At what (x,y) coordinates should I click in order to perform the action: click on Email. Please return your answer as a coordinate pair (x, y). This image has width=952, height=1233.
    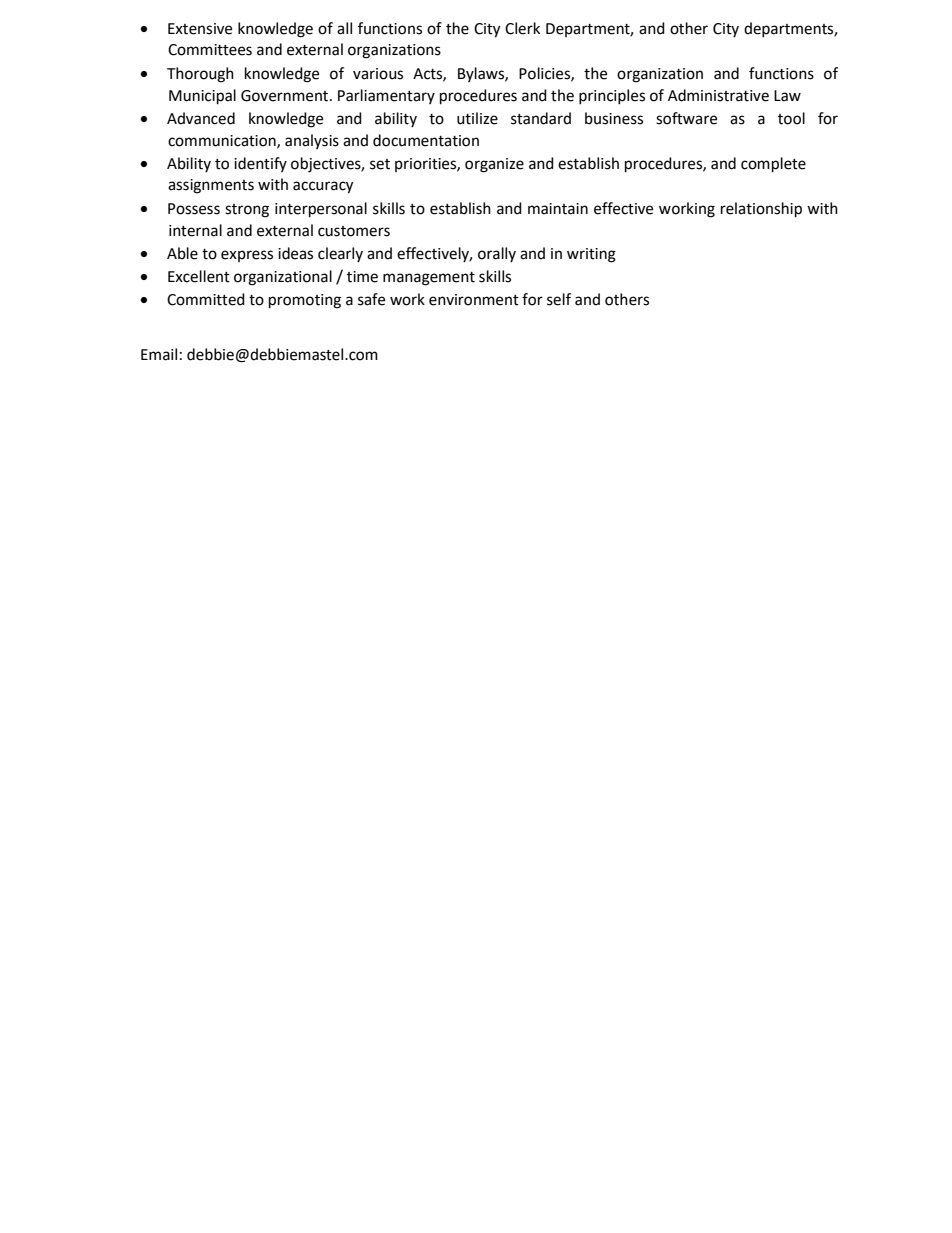
    Looking at the image, I should click on (159, 354).
